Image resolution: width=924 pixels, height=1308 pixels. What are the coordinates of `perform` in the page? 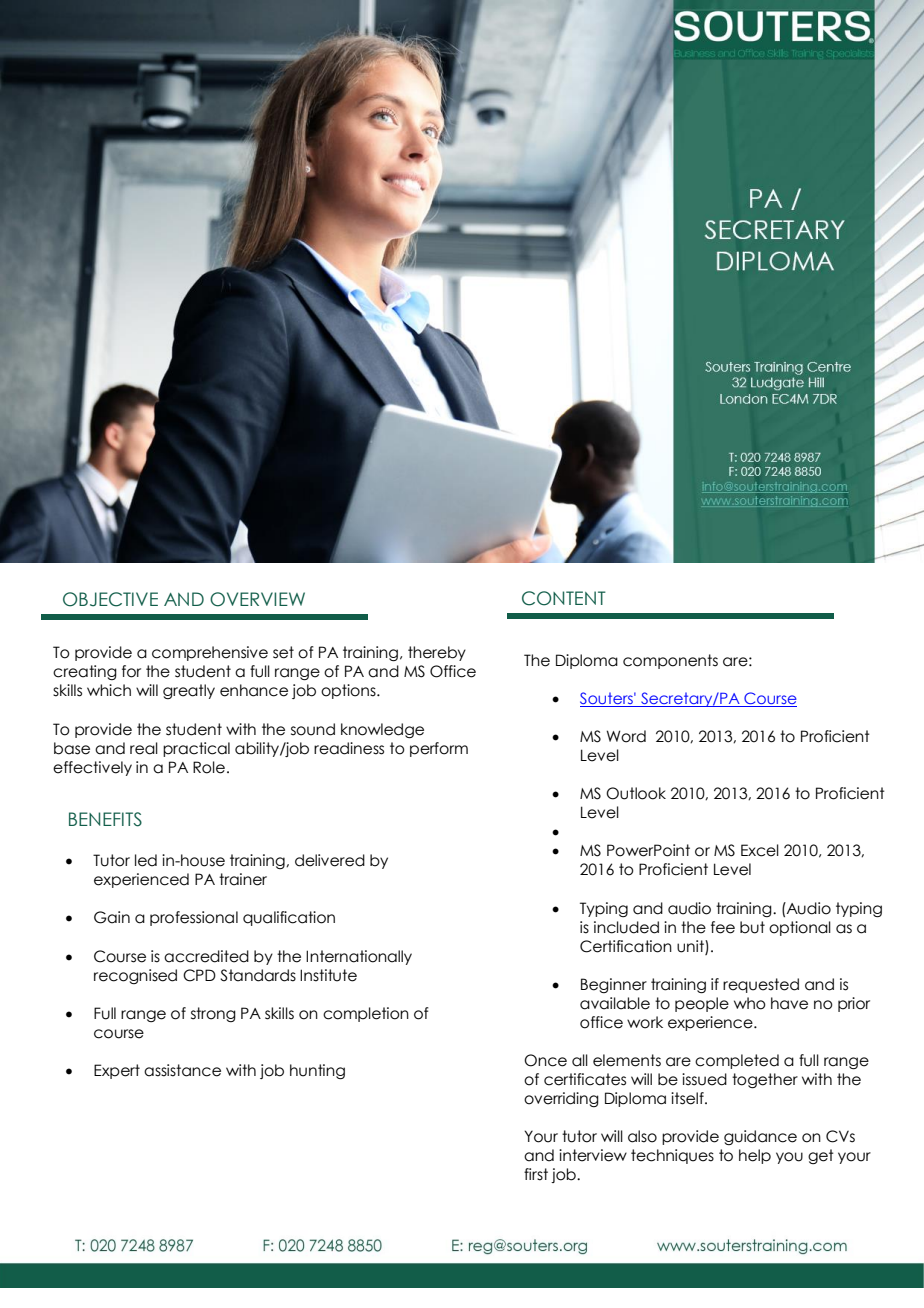 It's located at (439, 749).
